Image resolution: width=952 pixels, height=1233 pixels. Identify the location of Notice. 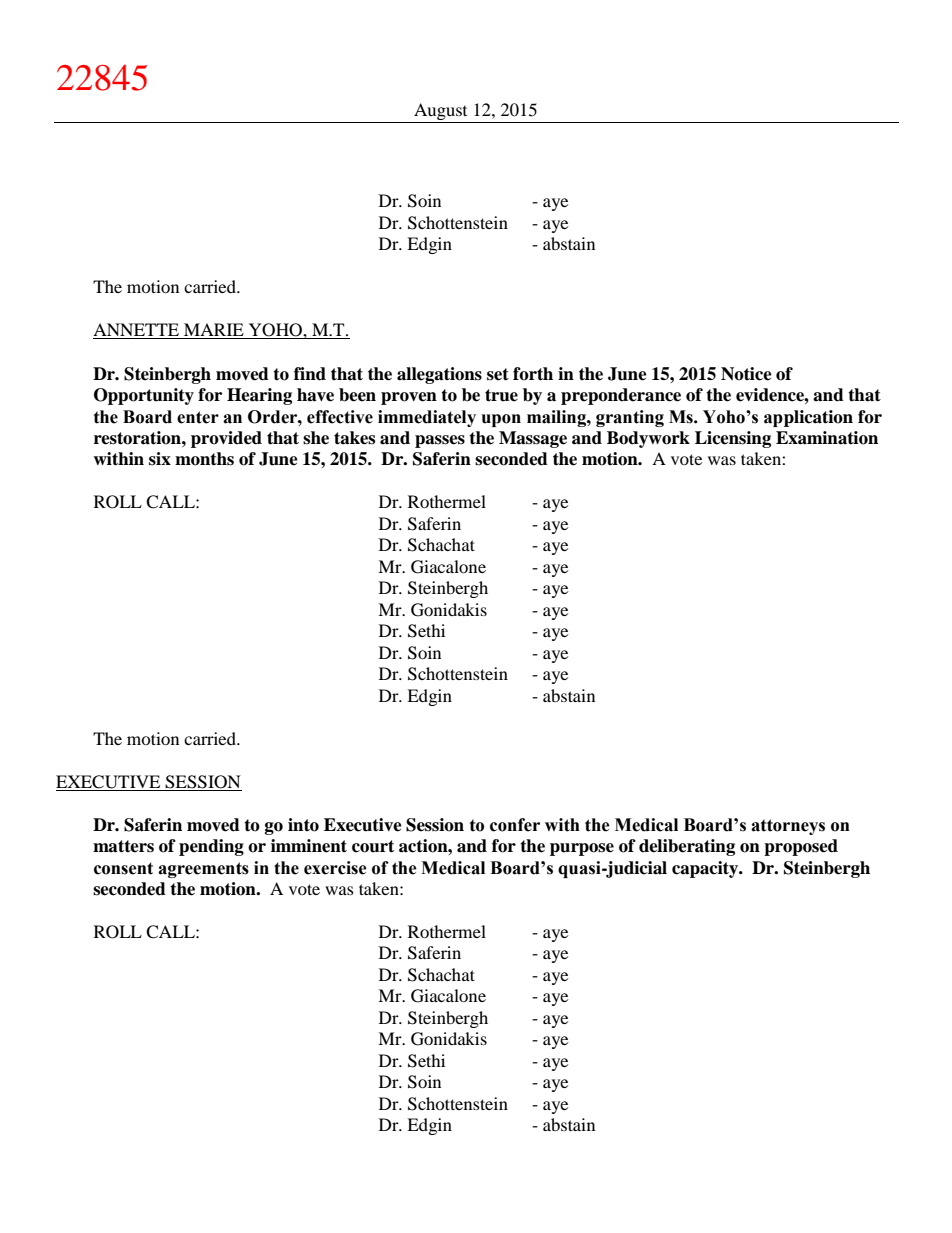
(746, 374).
